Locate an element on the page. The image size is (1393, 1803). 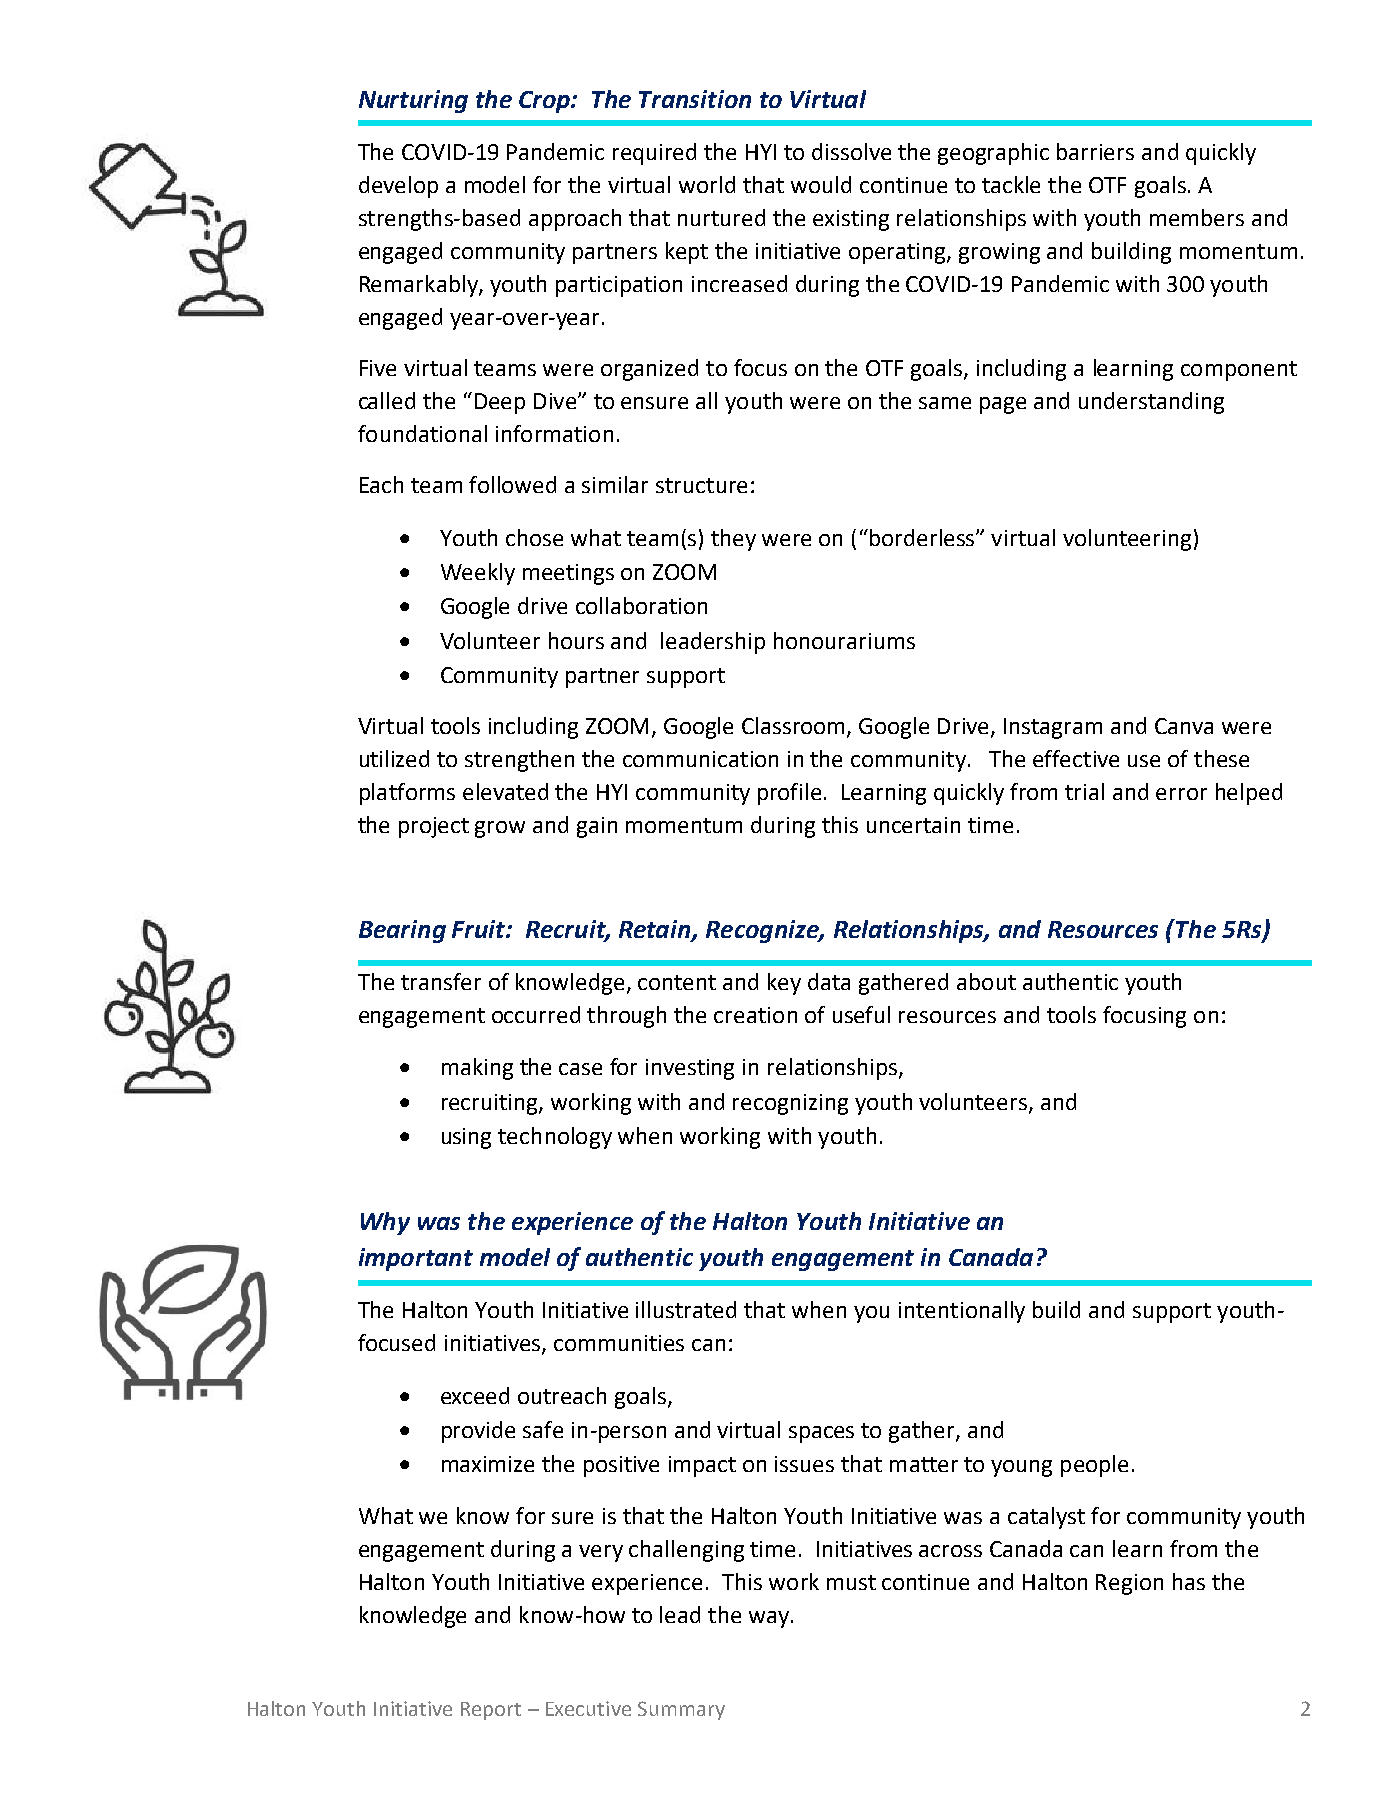
dissolve is located at coordinates (851, 151).
